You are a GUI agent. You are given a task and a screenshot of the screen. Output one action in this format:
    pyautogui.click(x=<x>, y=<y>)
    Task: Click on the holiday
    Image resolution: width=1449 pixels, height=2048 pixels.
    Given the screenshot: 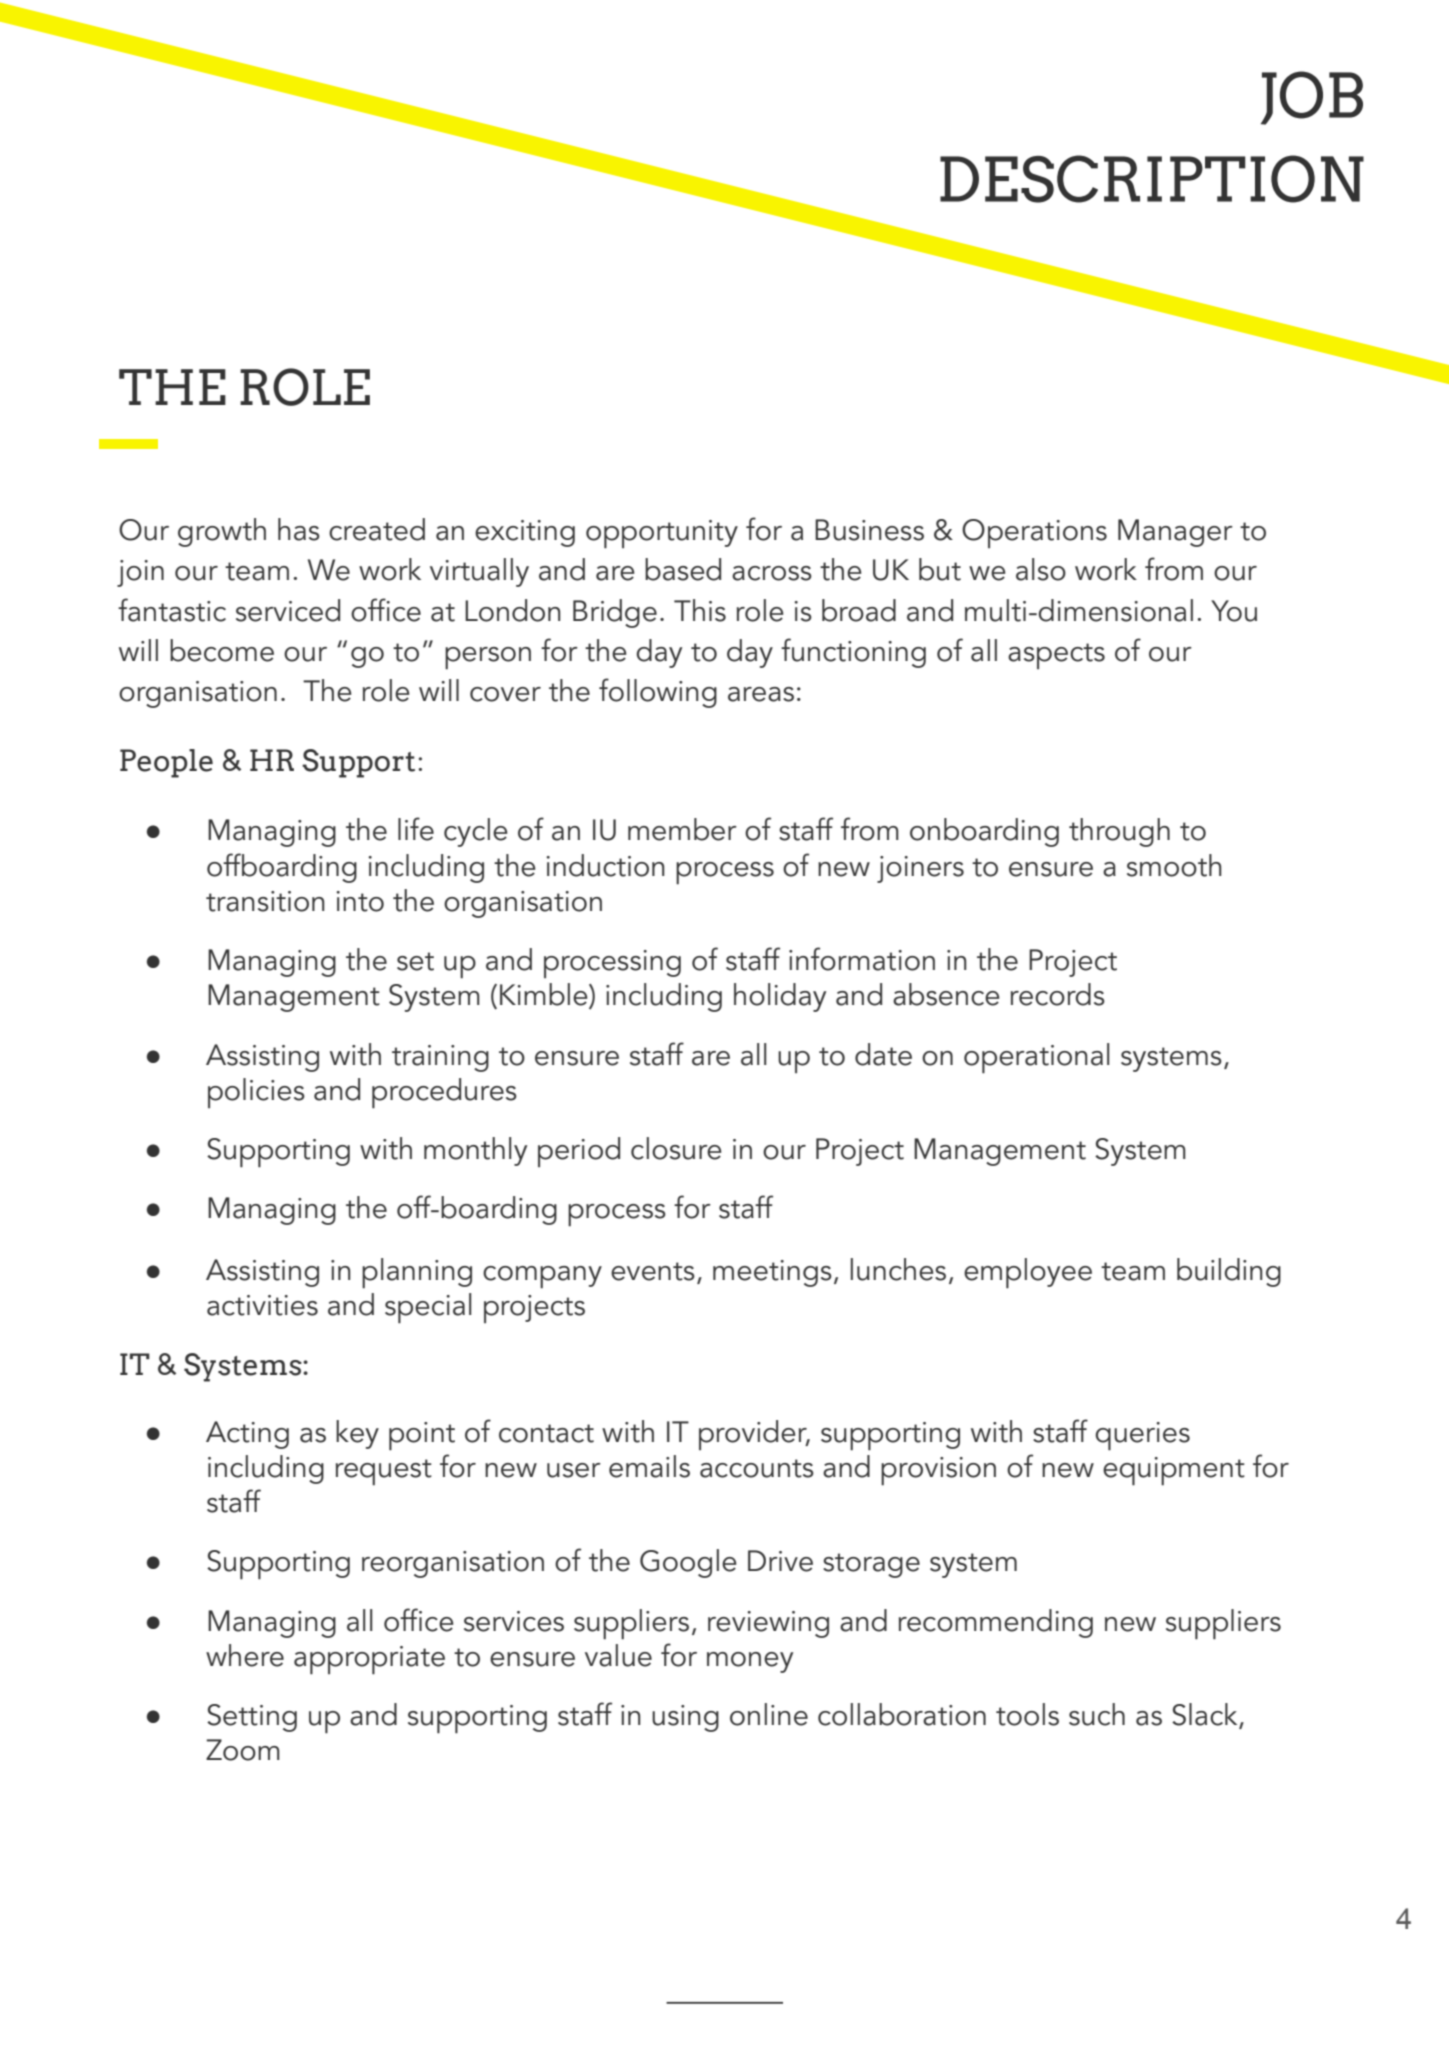 What is the action you would take?
    pyautogui.click(x=780, y=997)
